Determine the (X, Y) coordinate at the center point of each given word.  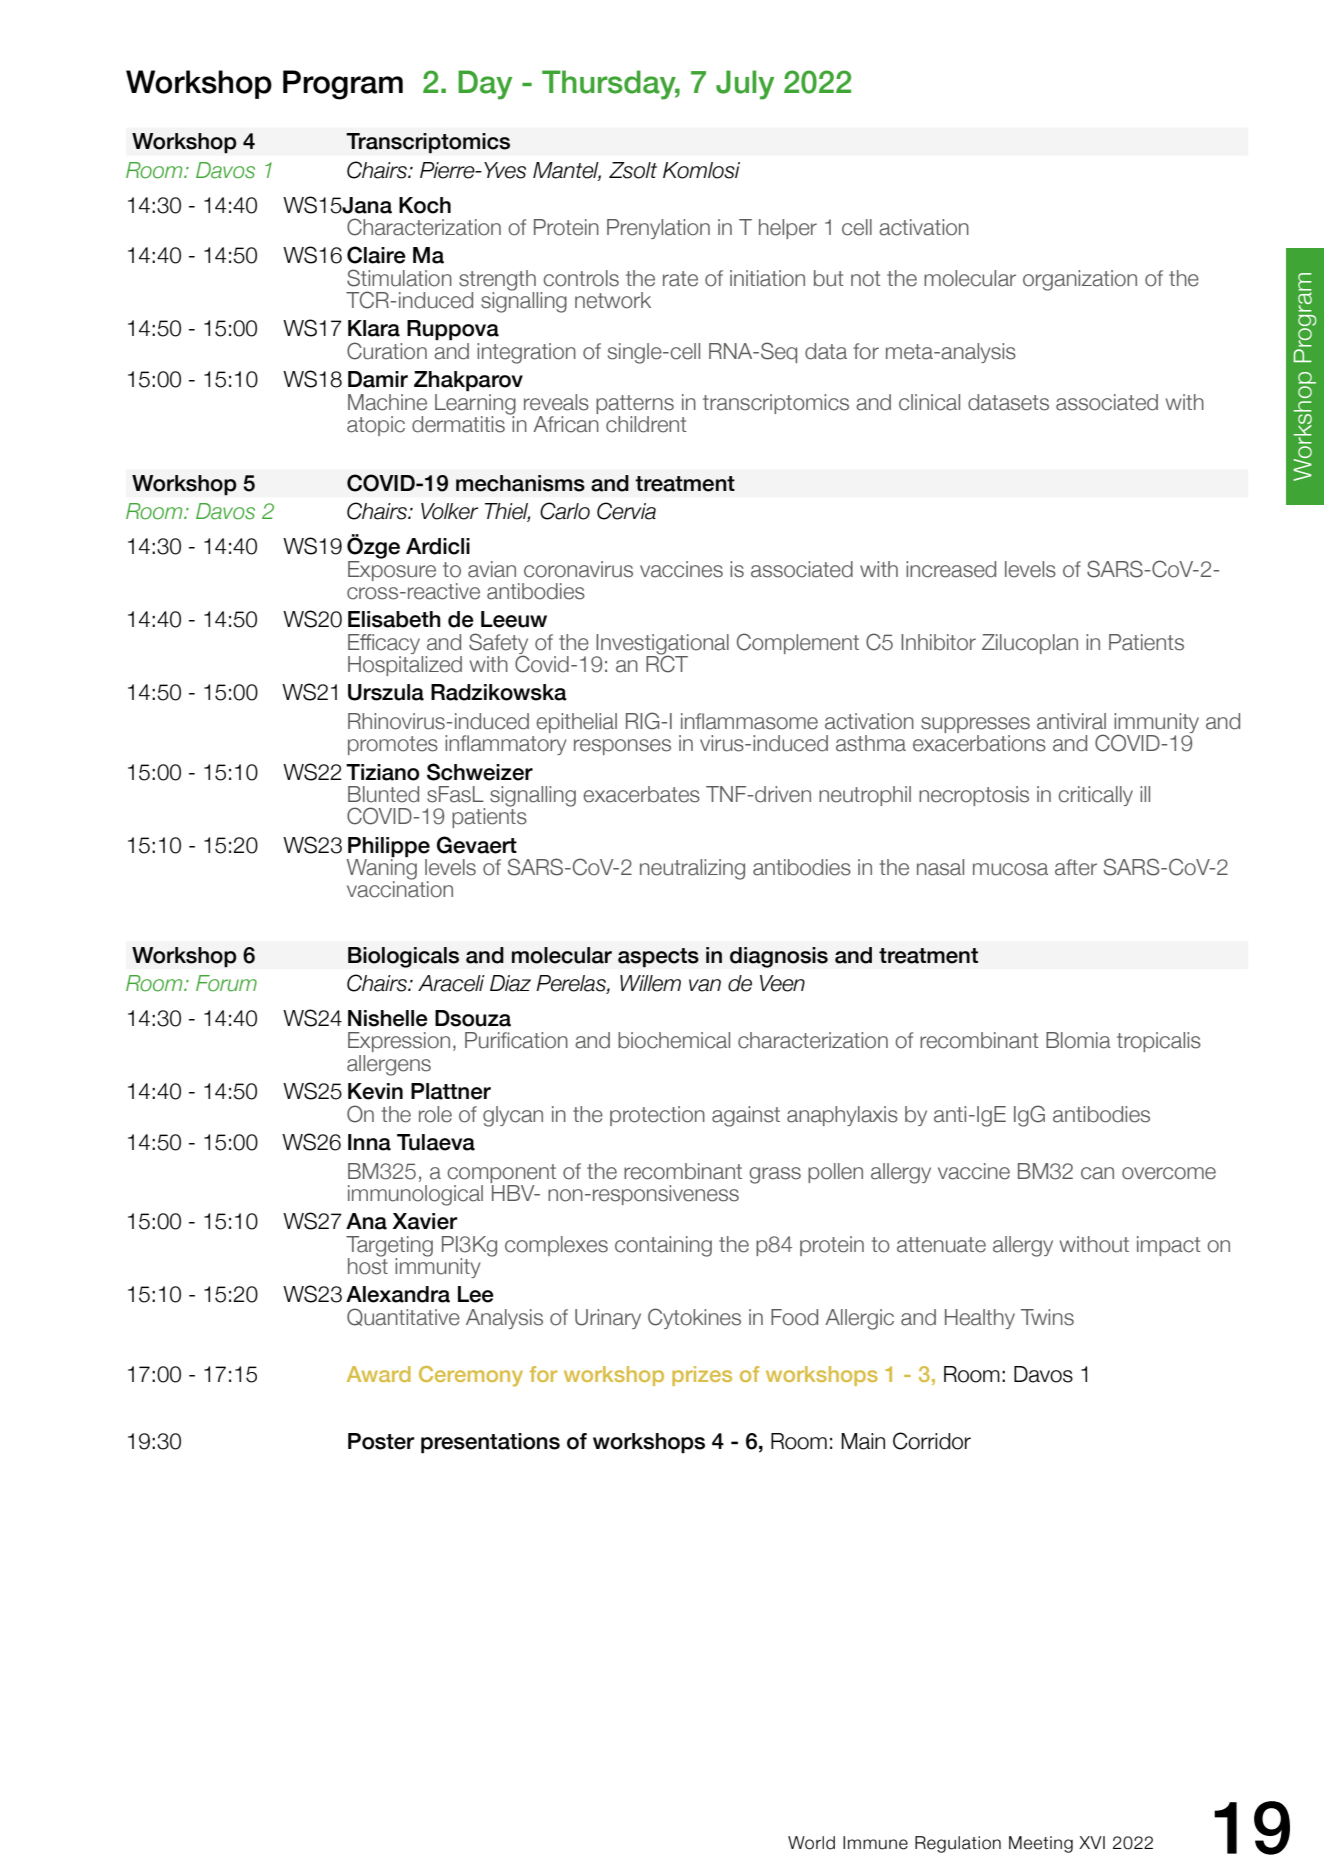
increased (951, 569)
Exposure (392, 569)
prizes (702, 1376)
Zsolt (633, 170)
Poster (381, 1441)
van (705, 985)
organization (1080, 280)
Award (379, 1374)
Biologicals (403, 957)
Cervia (626, 511)
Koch (425, 205)
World (811, 1843)
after (1076, 867)
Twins (1047, 1317)
